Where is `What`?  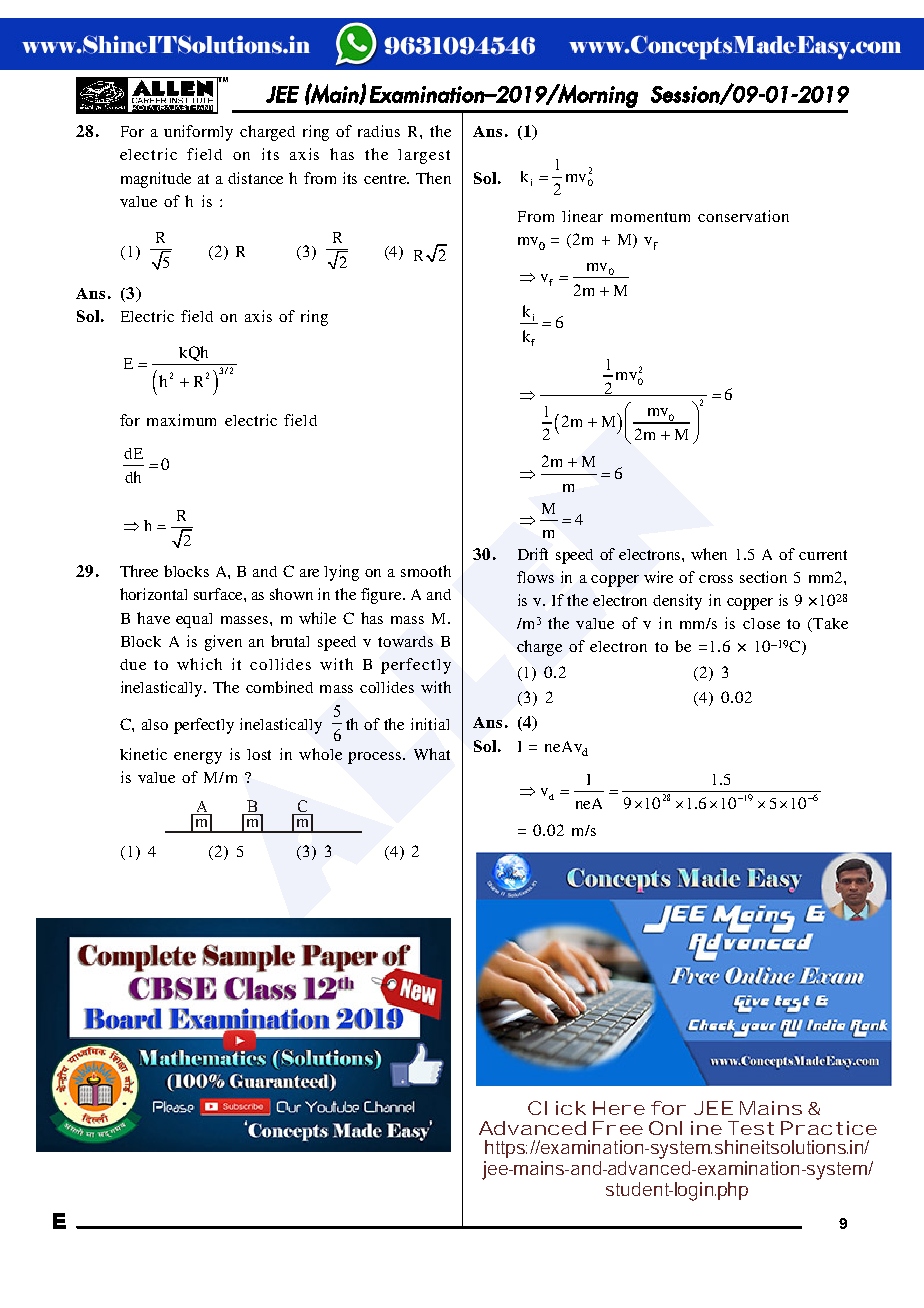
What is located at coordinates (432, 754).
